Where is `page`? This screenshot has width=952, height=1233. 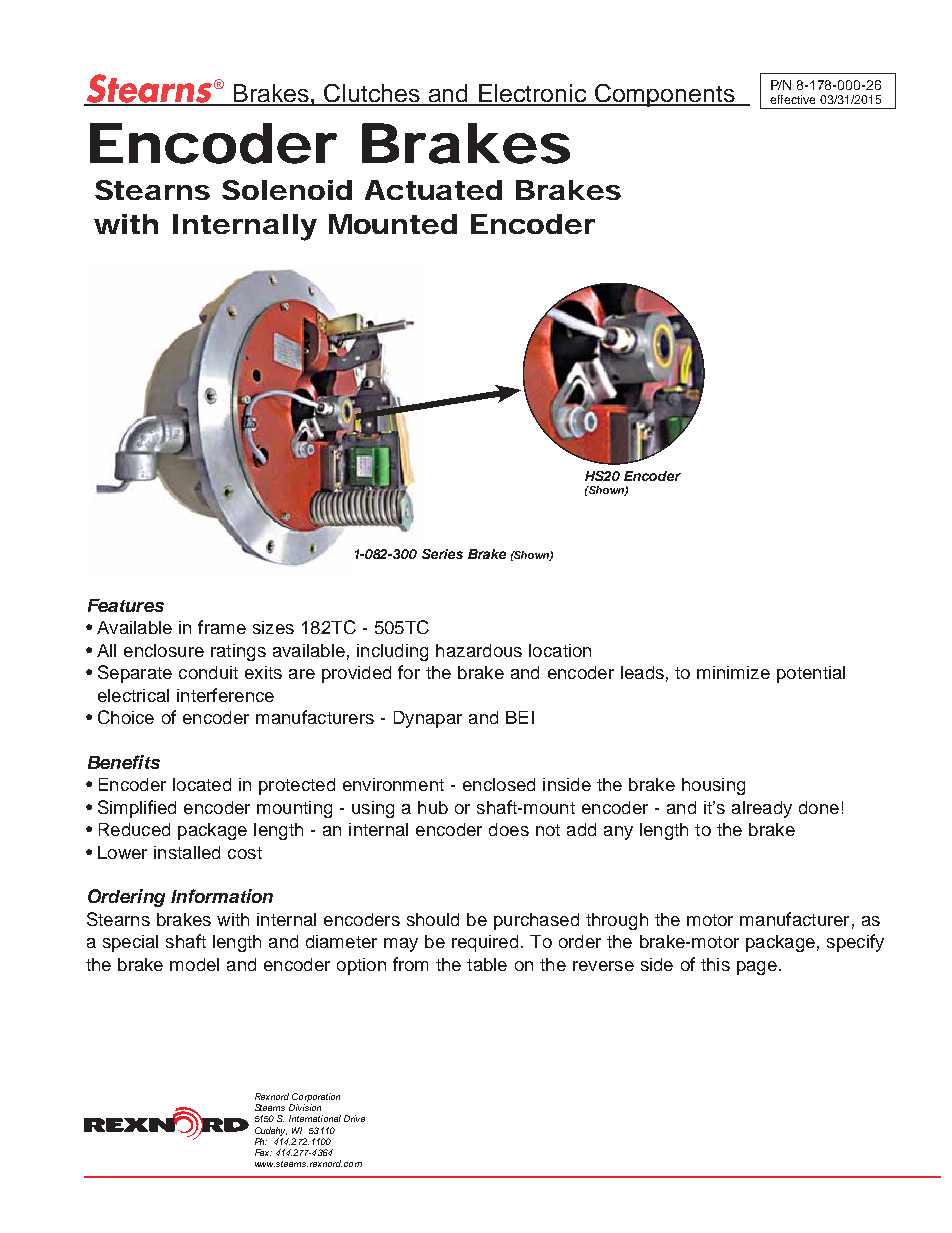
page is located at coordinates (757, 968).
